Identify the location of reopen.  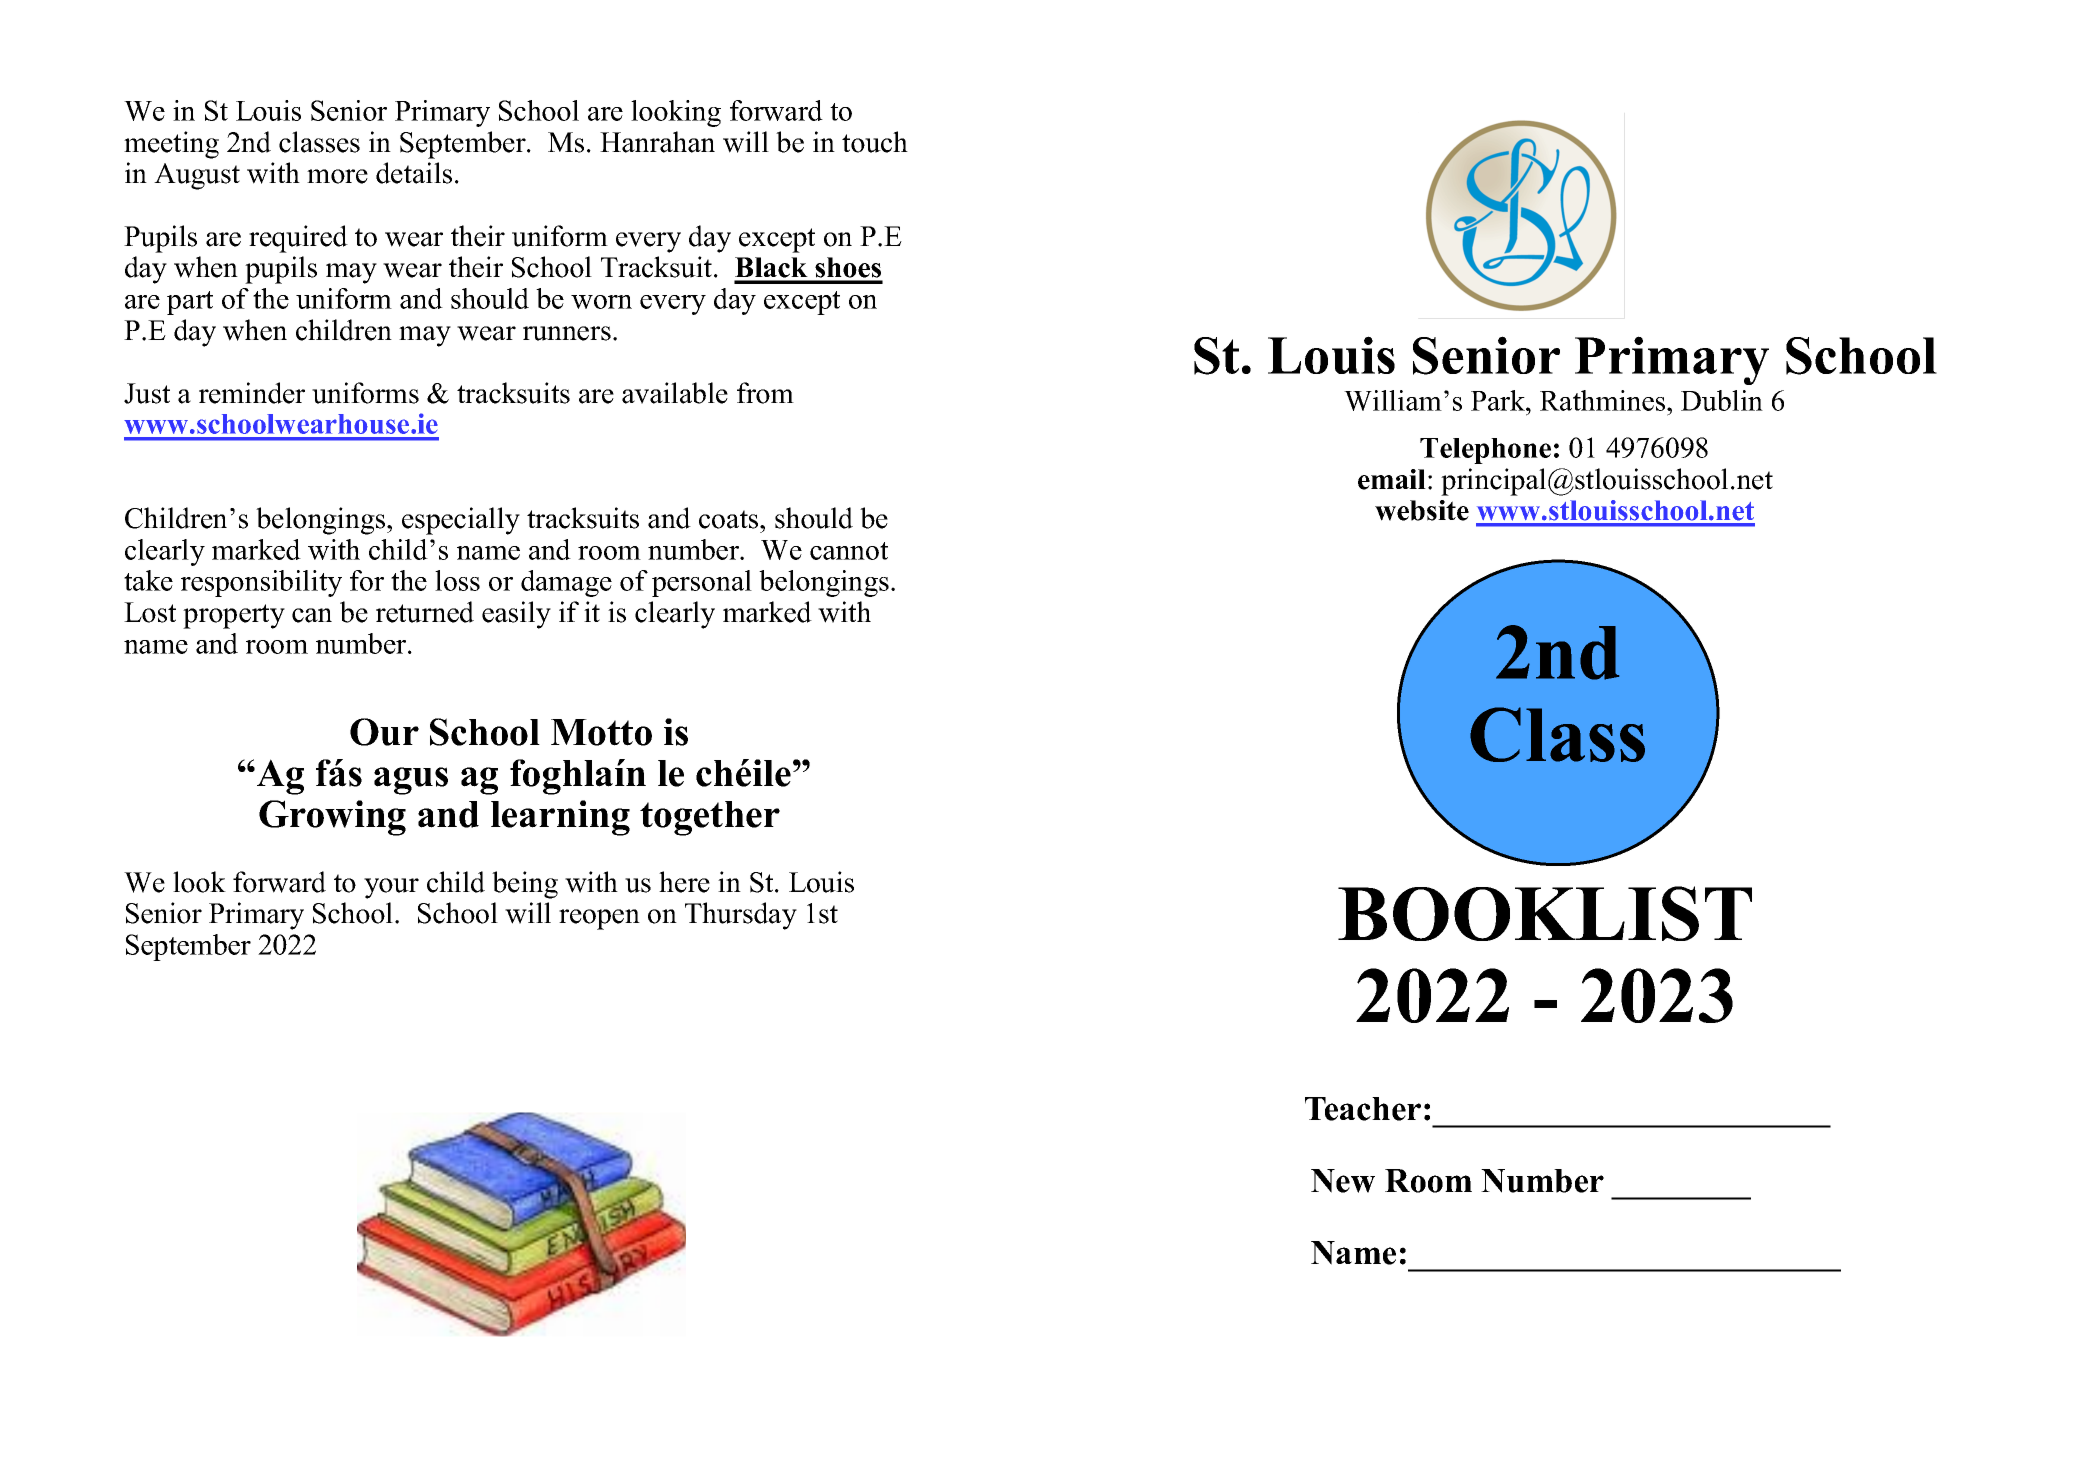
(599, 919).
